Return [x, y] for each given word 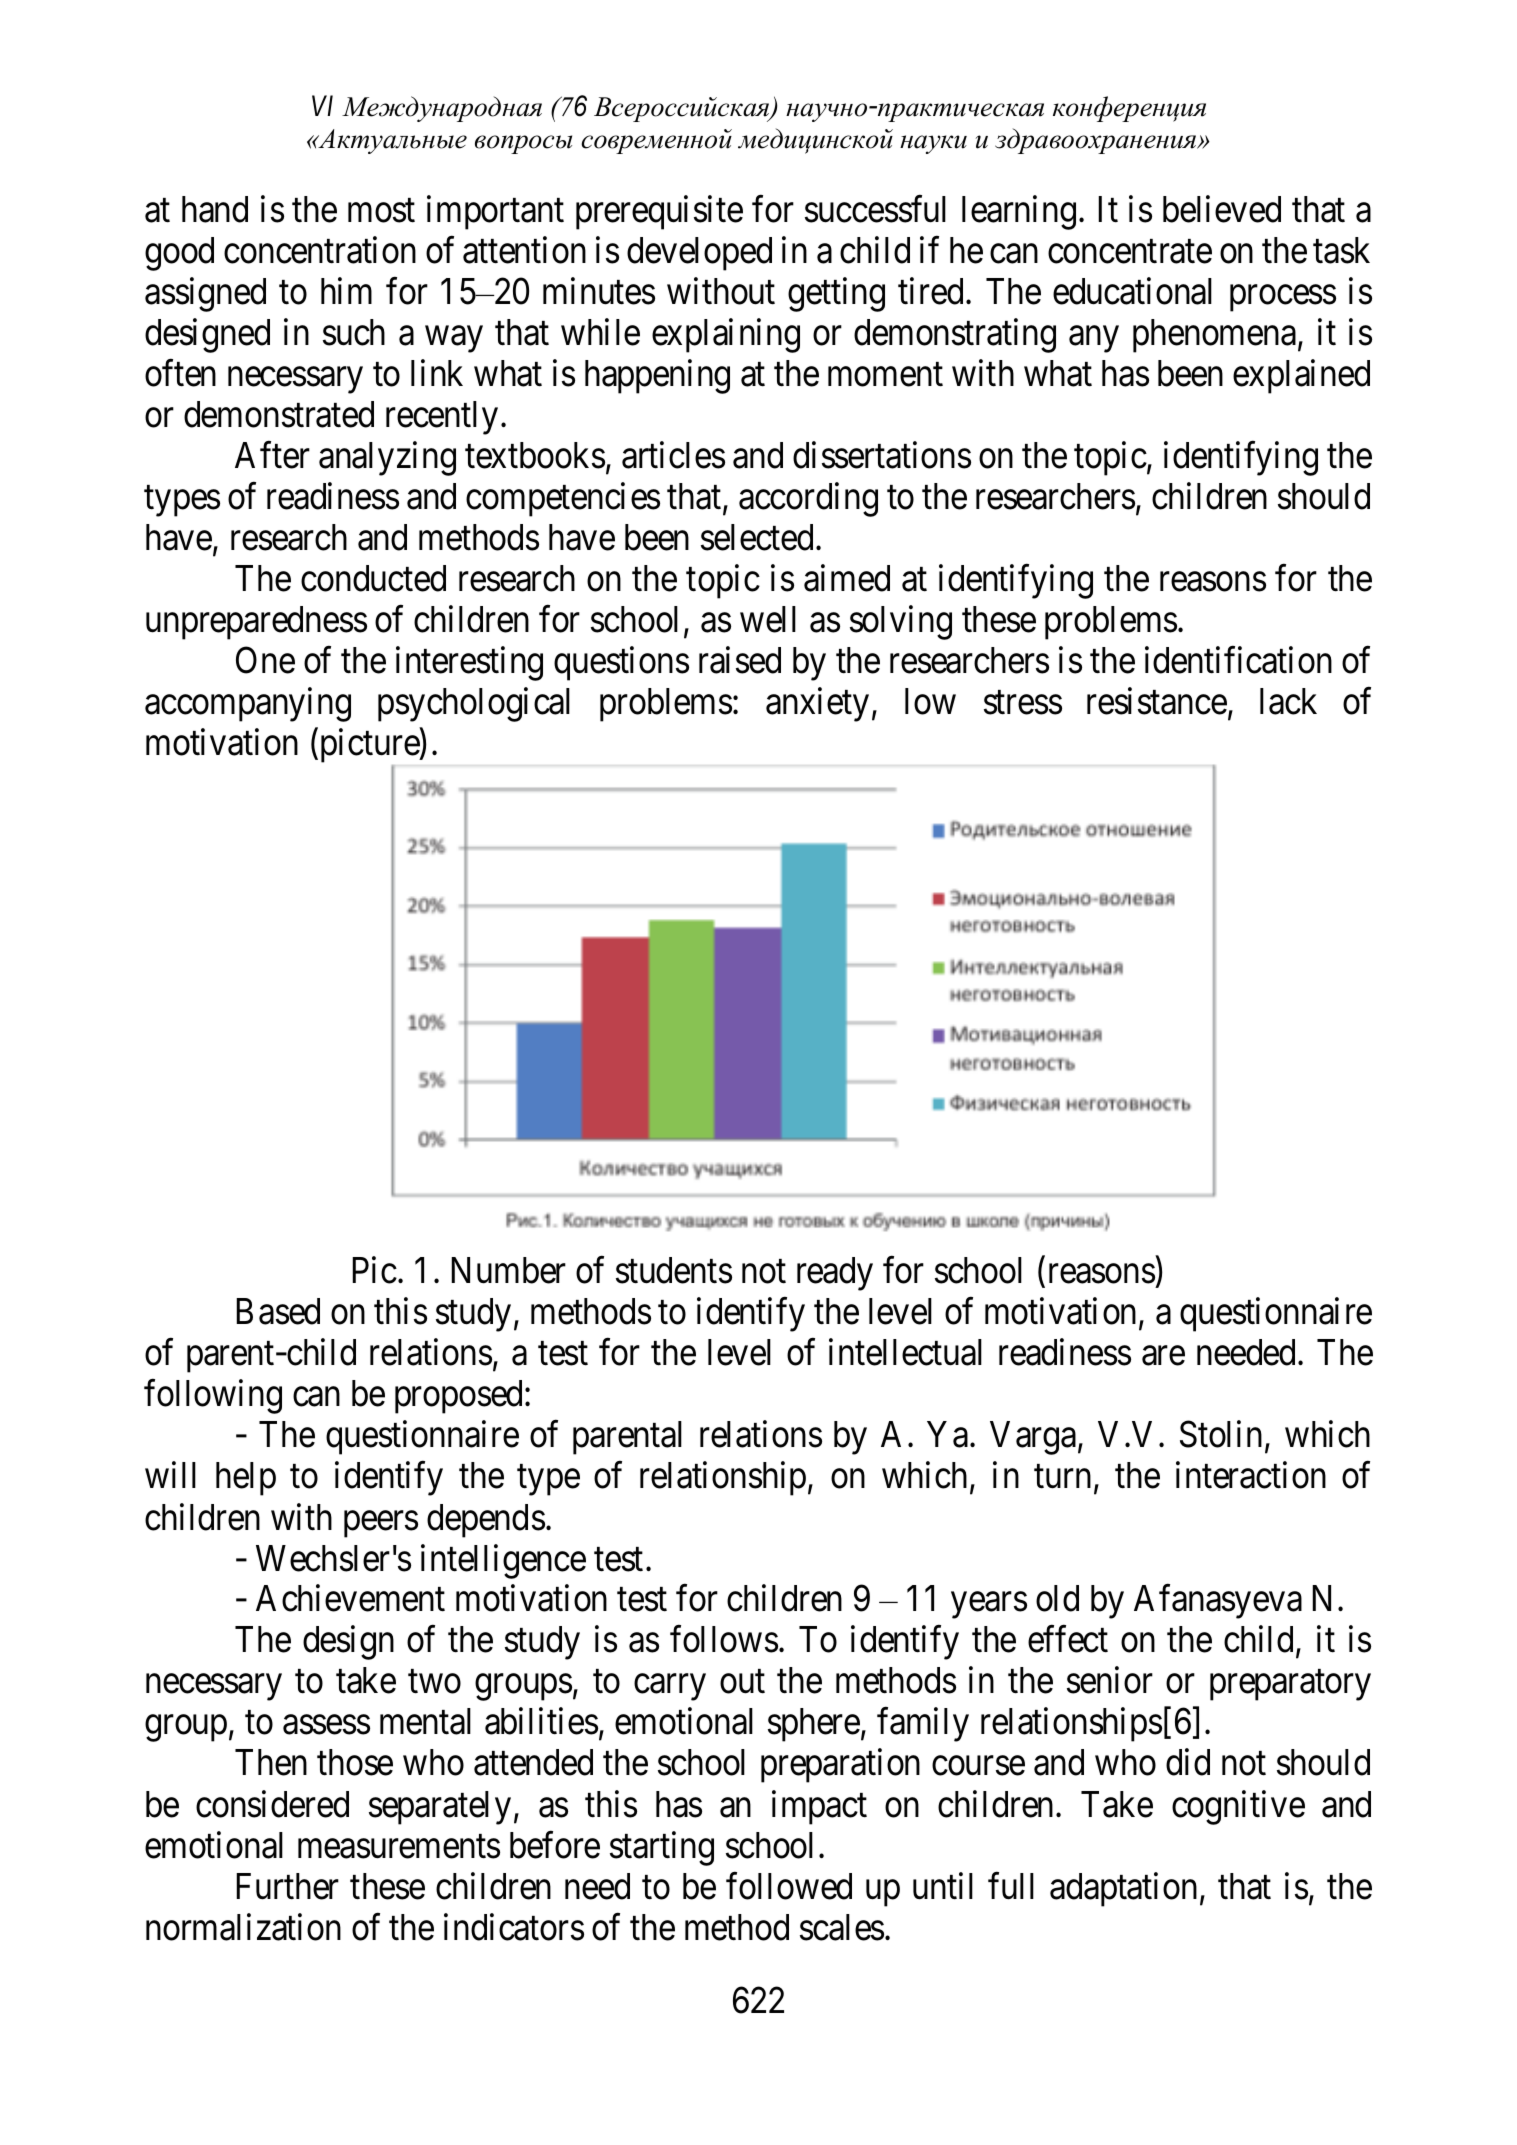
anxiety [817, 705]
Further [287, 1886]
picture [369, 747]
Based [278, 1311]
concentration [320, 250]
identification [1238, 660]
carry [670, 1688]
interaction [1251, 1475]
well [768, 619]
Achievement [350, 1598]
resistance [1157, 701]
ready [835, 1274]
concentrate [1130, 252]
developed [699, 254]
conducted [373, 578]
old [1057, 1598]
